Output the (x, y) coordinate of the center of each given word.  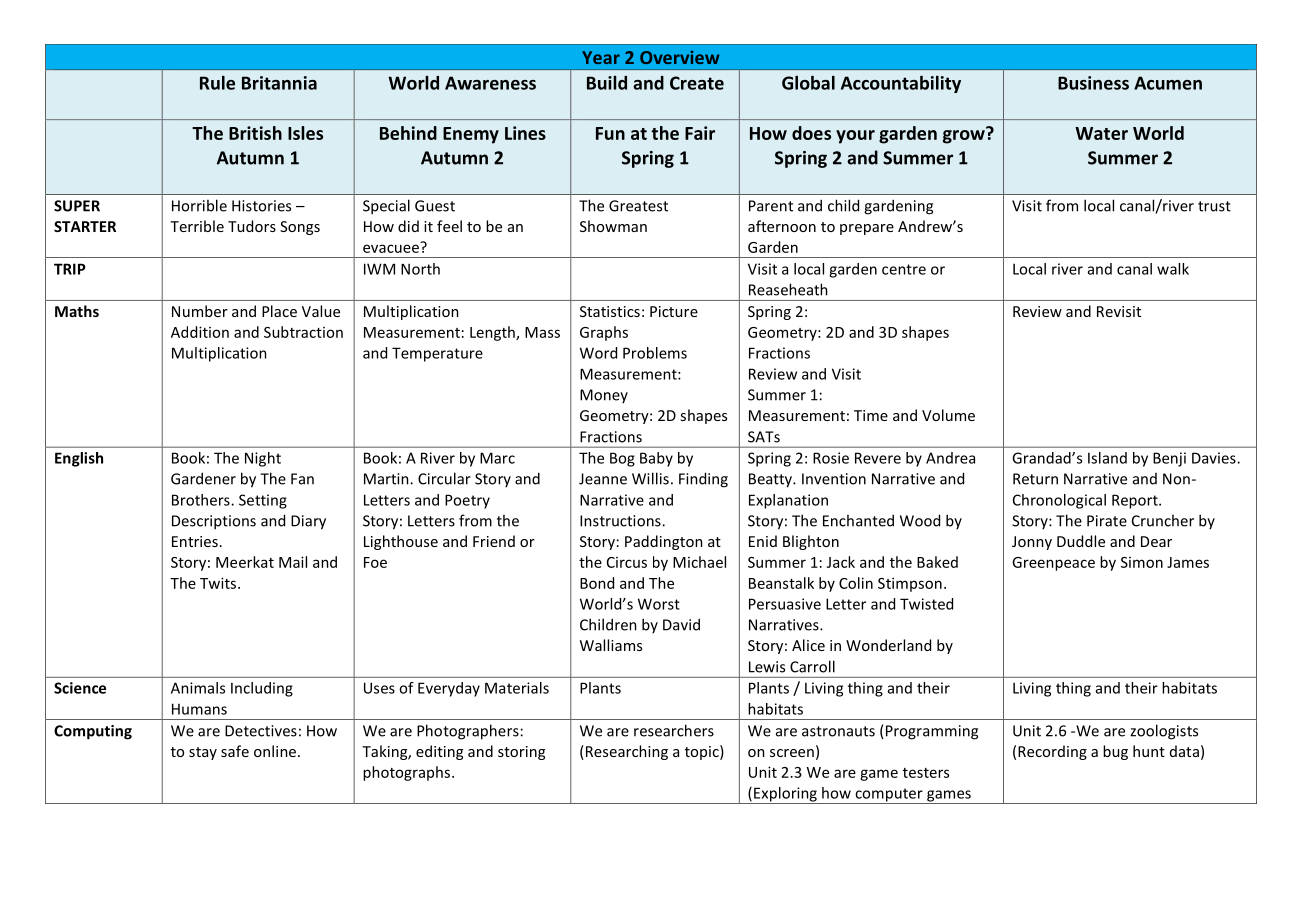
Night (263, 459)
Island (1107, 458)
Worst (659, 604)
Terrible (197, 226)
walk (1173, 269)
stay (203, 753)
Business (1093, 83)
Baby (656, 459)
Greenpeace (1053, 564)
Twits (219, 583)
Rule (217, 83)
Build (607, 83)
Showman (613, 226)
